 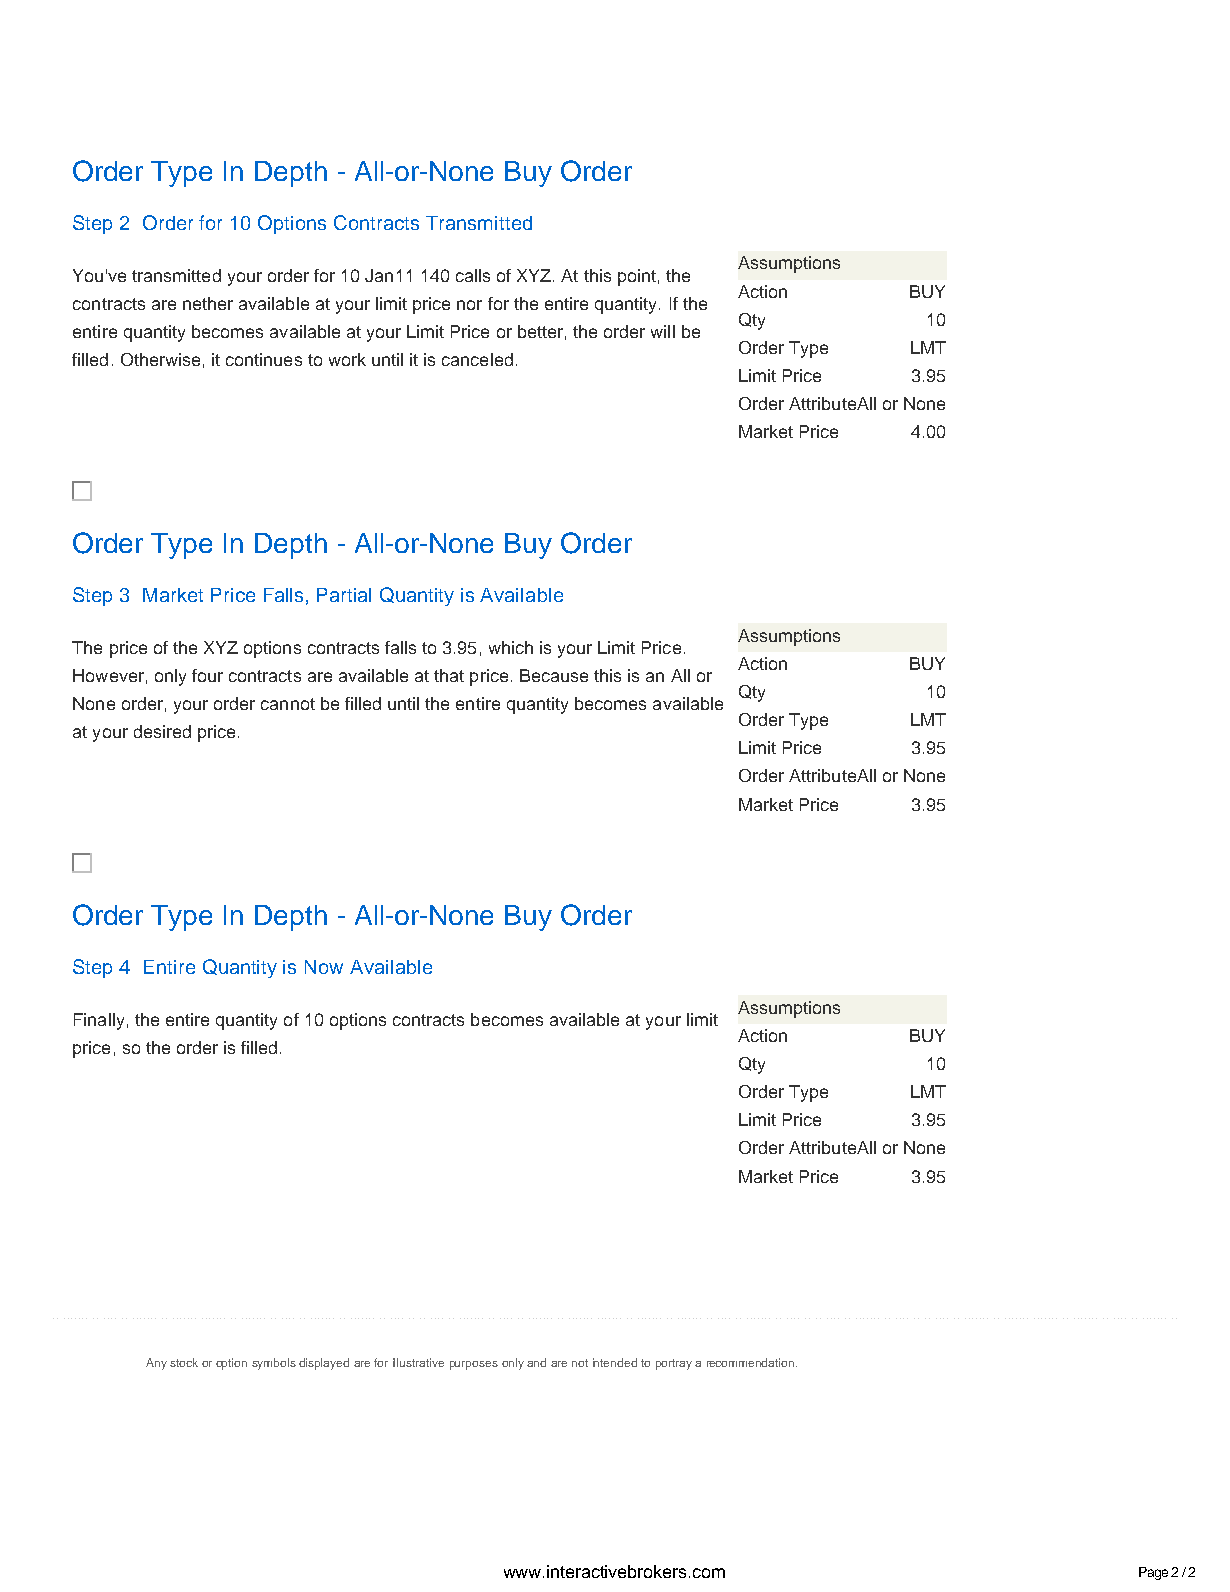 I want to click on Because, so click(x=554, y=675).
